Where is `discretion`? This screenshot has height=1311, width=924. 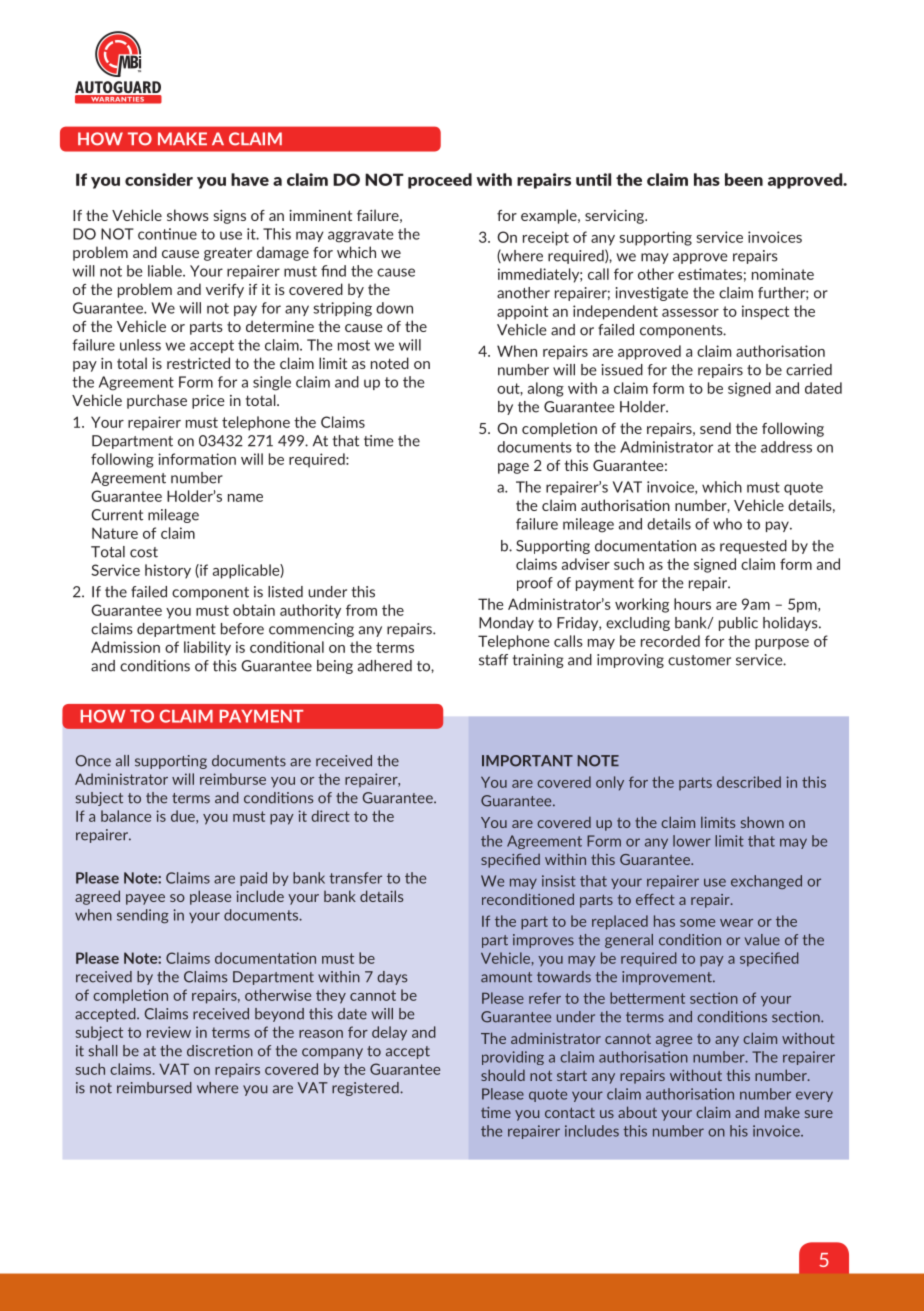 discretion is located at coordinates (220, 1051).
